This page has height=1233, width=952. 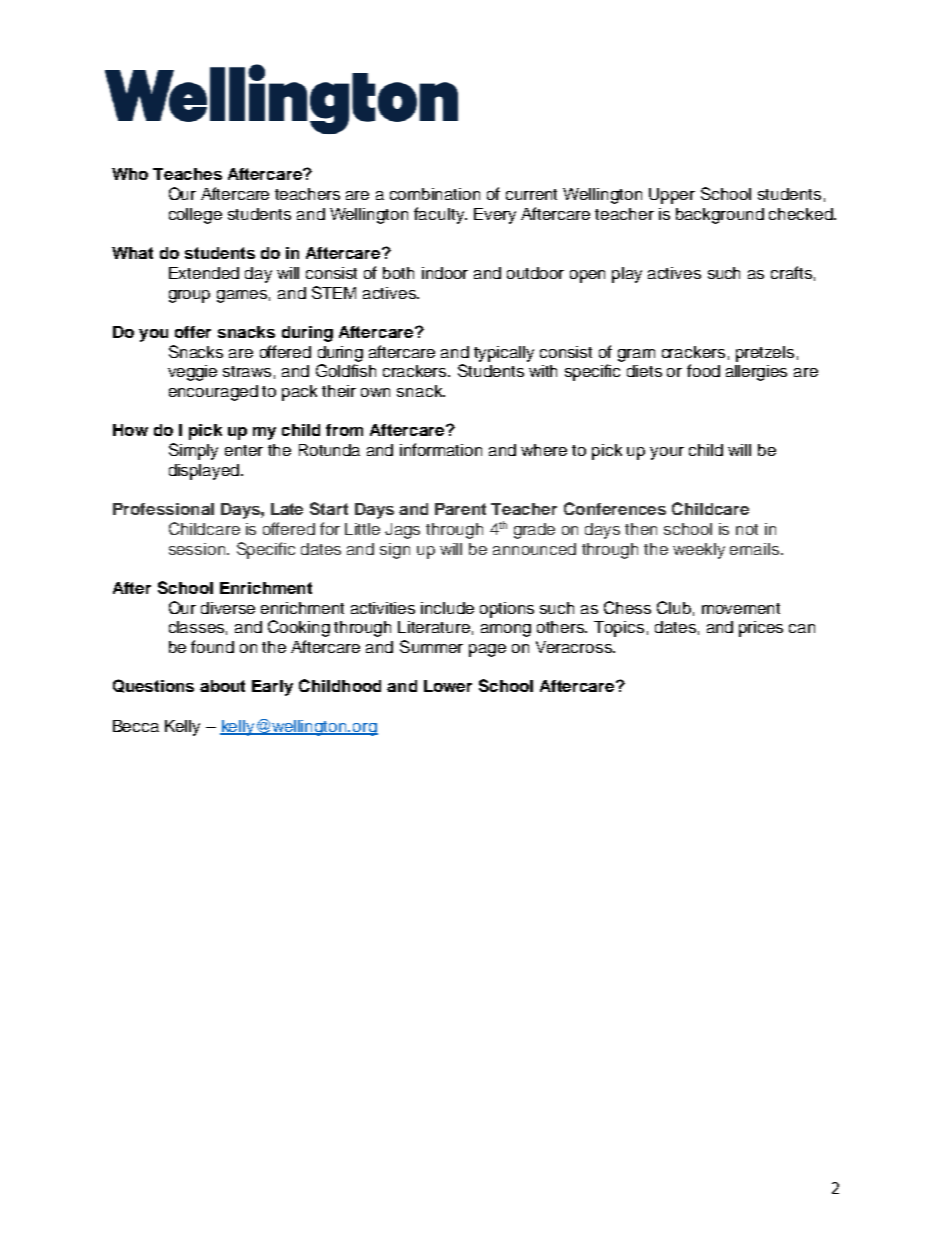 What do you see at coordinates (448, 686) in the page?
I see `Lower` at bounding box center [448, 686].
